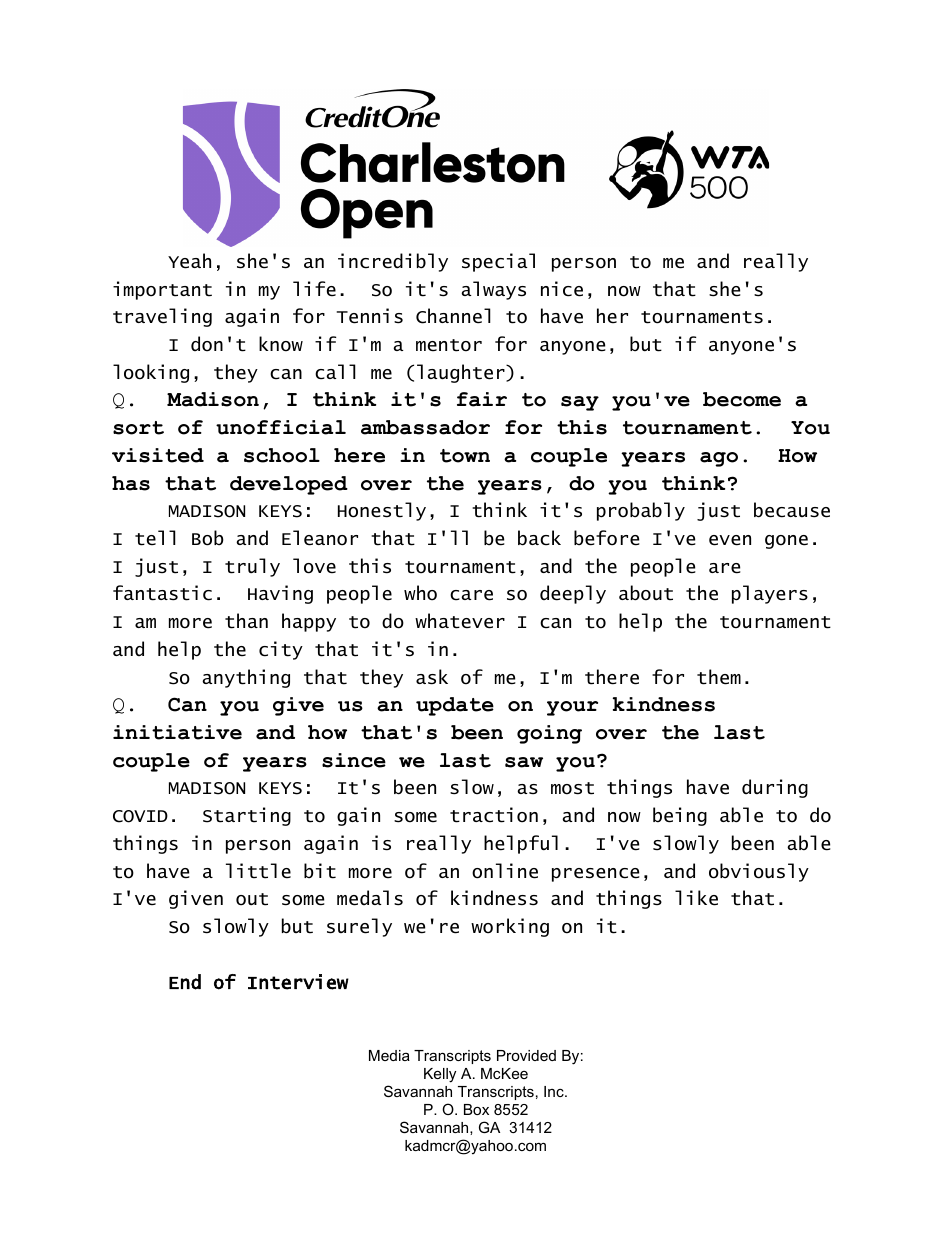 This page has width=952, height=1233. I want to click on Bob, so click(208, 538).
